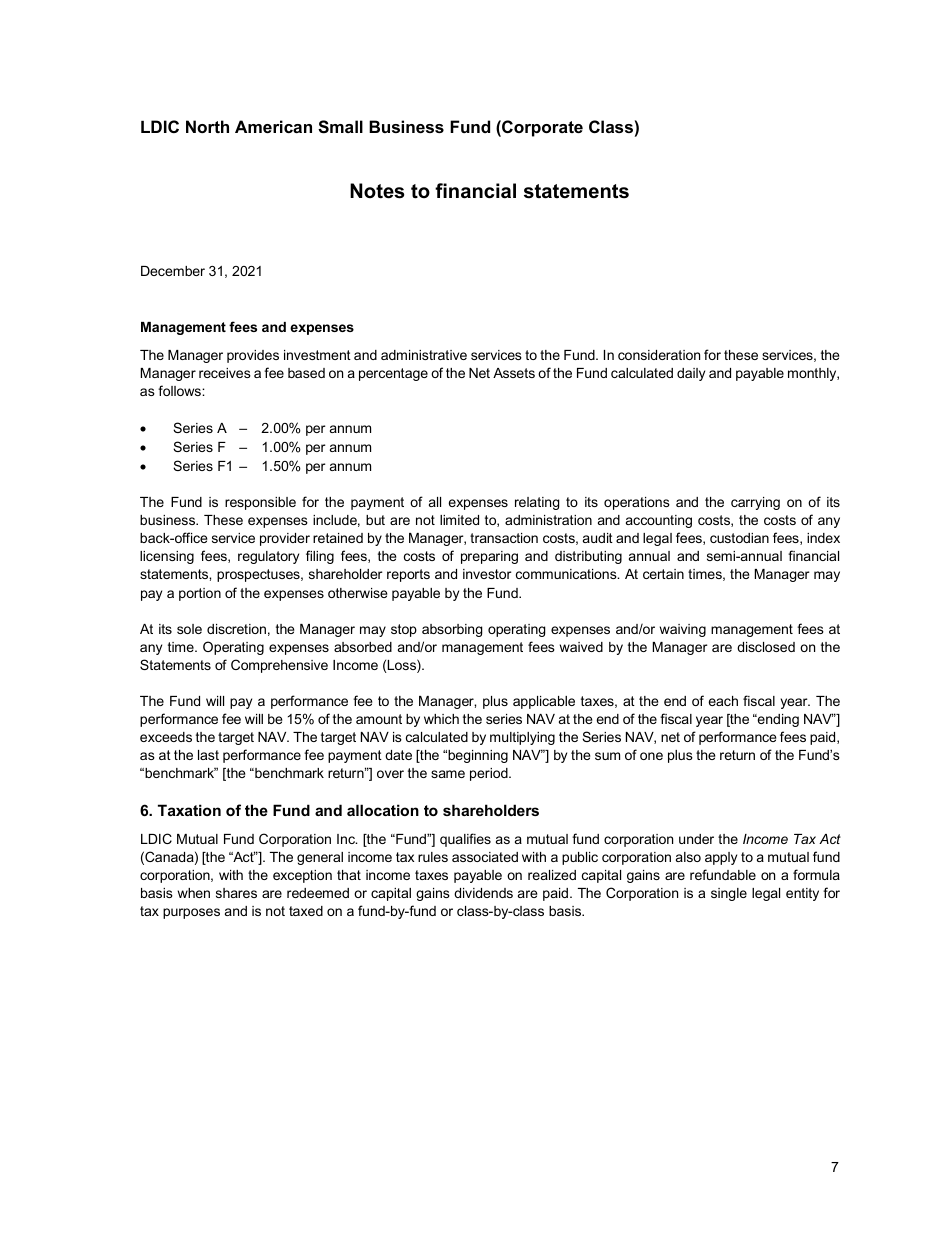 This screenshot has height=1233, width=952. Describe the element at coordinates (729, 894) in the screenshot. I see `single` at that location.
